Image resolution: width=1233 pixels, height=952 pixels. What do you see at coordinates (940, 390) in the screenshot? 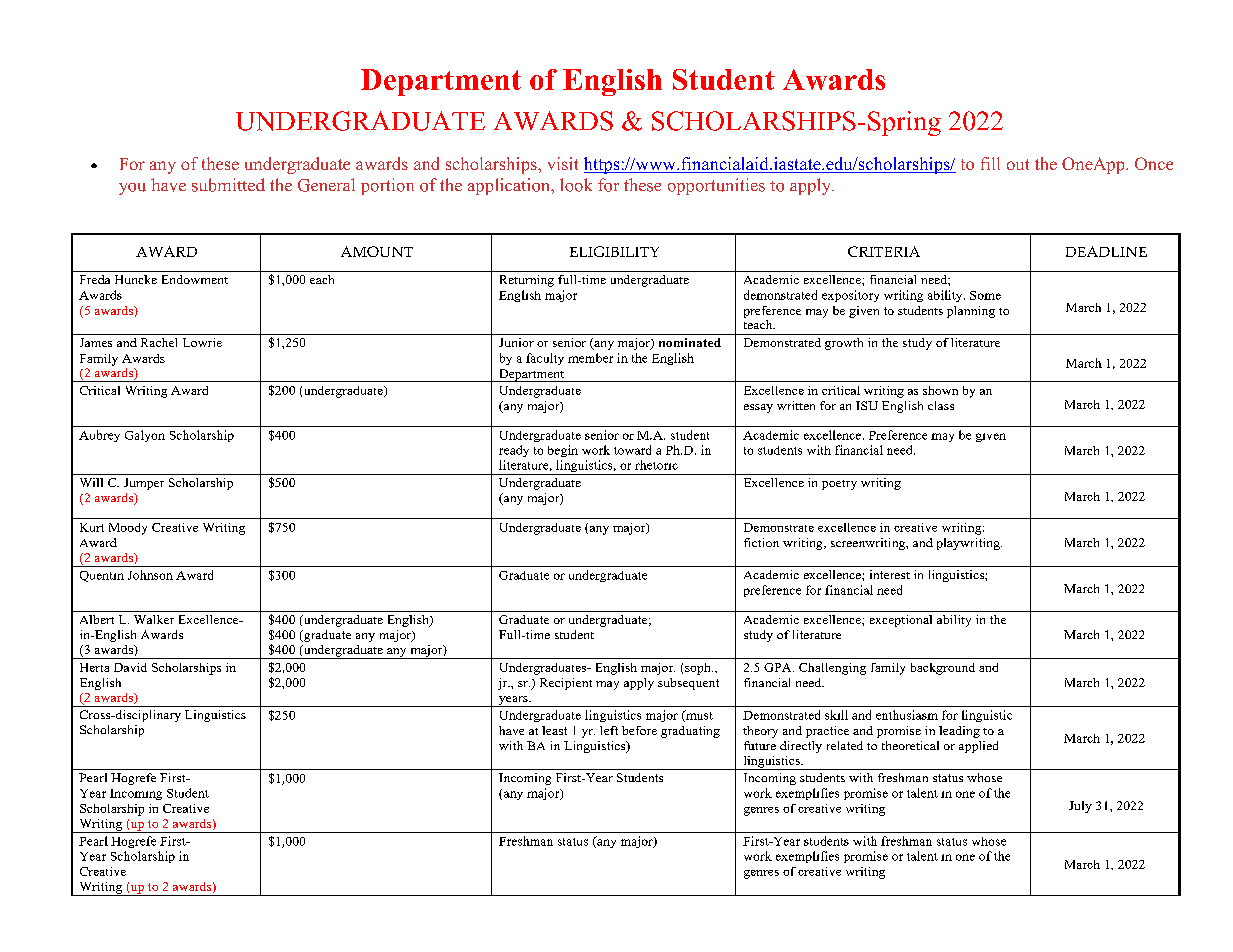
I see `shown` at bounding box center [940, 390].
